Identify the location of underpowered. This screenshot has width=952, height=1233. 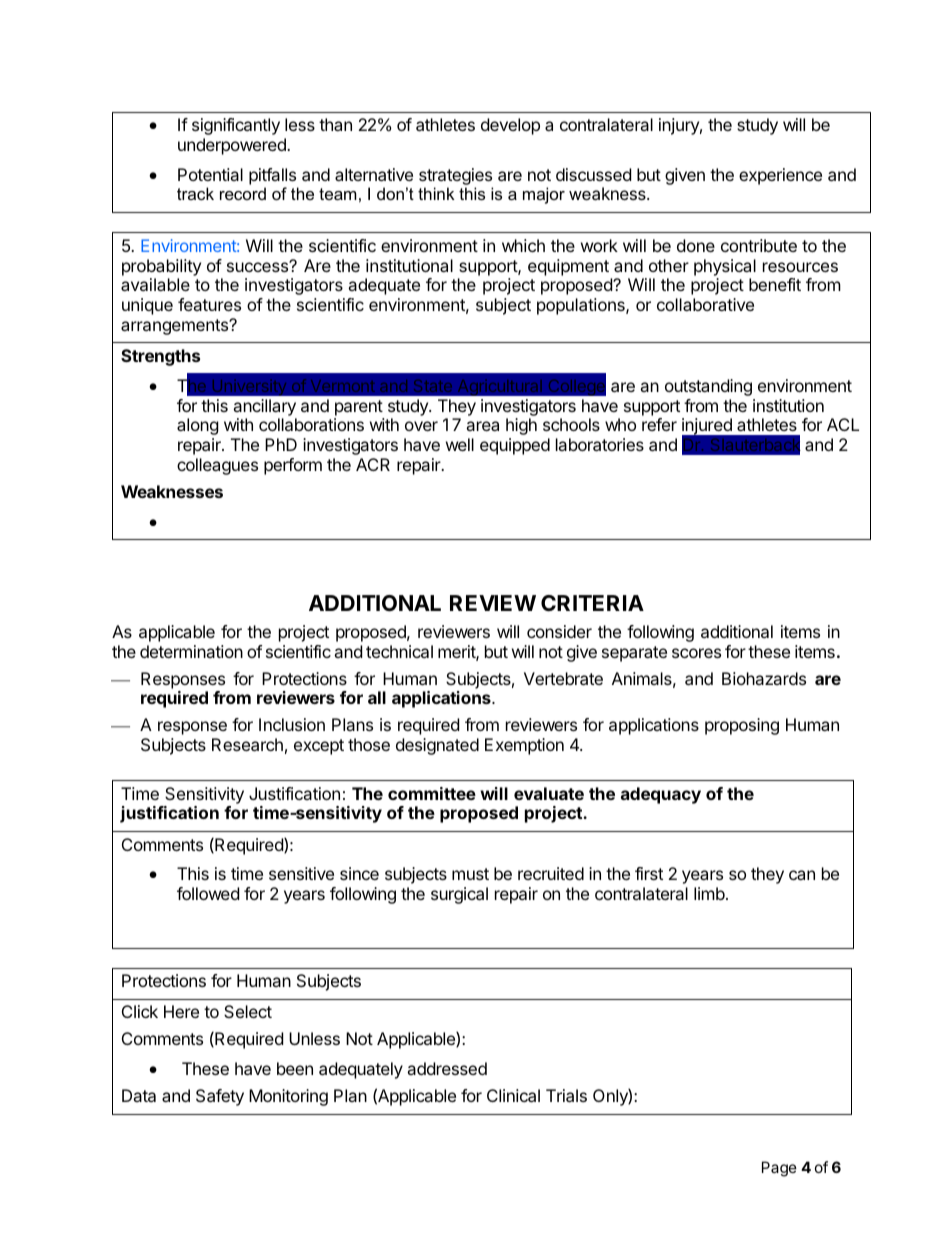
(233, 146).
